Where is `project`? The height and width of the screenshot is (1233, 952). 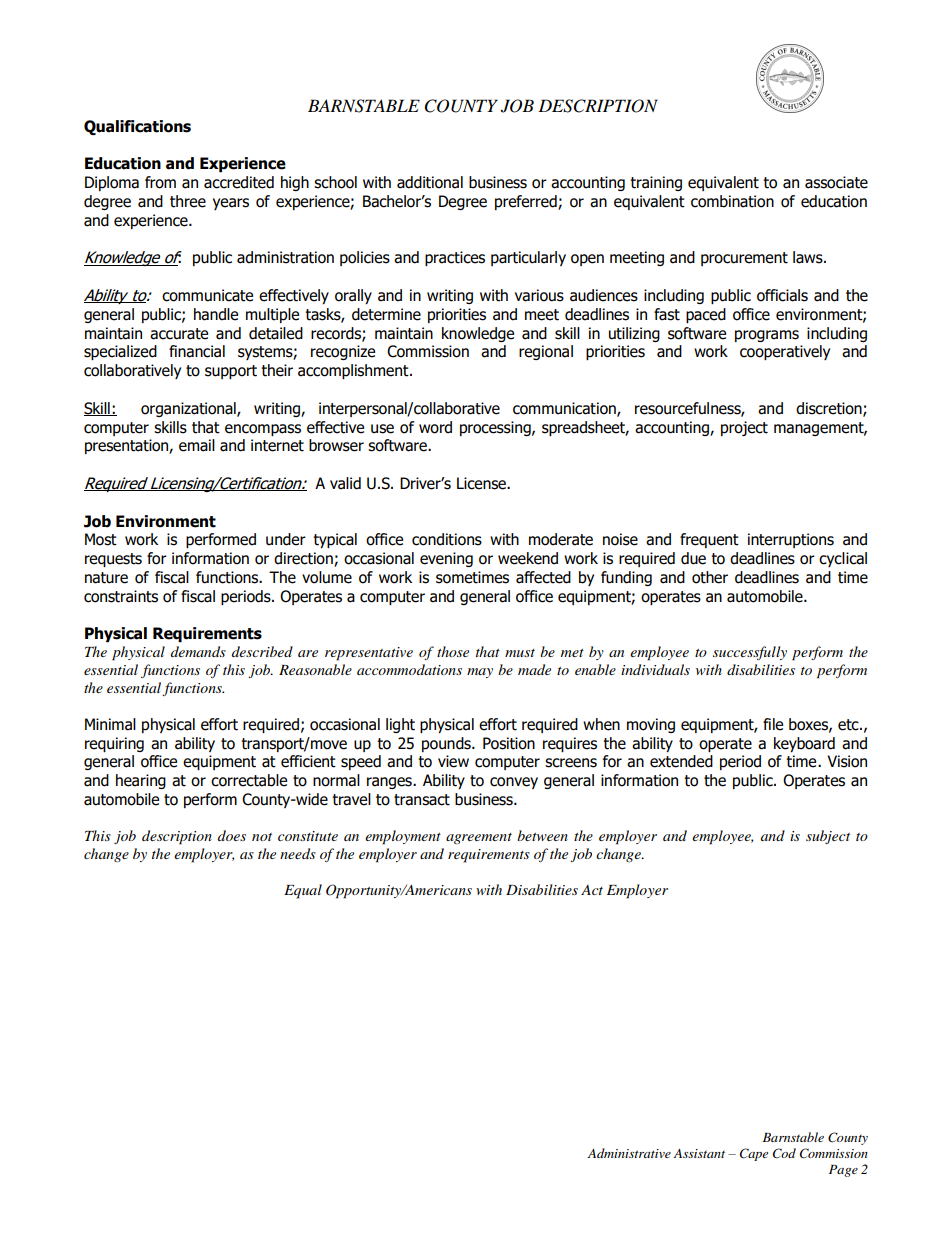 project is located at coordinates (744, 428).
